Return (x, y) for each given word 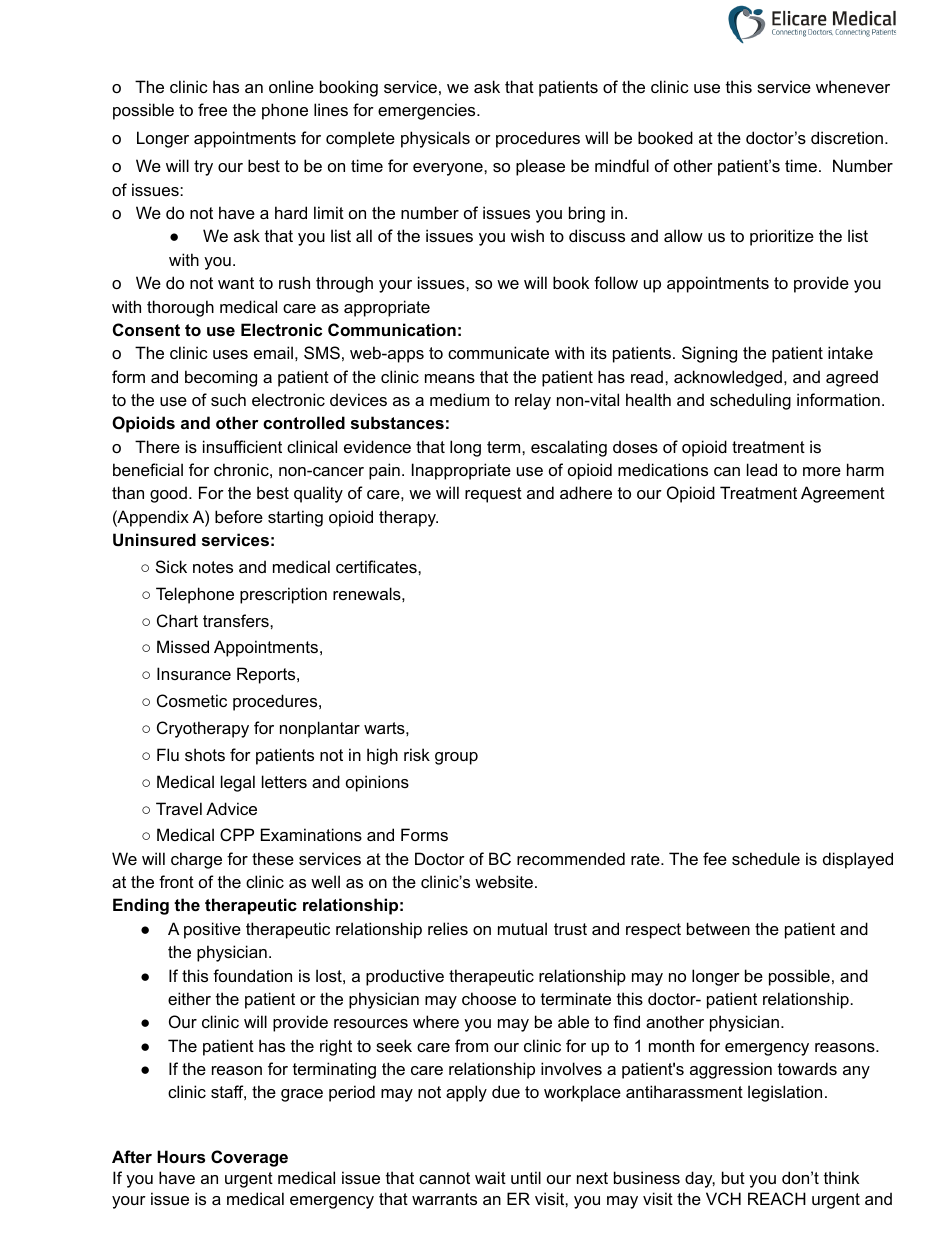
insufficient (242, 446)
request (493, 495)
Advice (231, 808)
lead (762, 469)
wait (490, 1177)
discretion (847, 137)
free (212, 109)
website (504, 881)
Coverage (249, 1158)
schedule (766, 858)
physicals (435, 139)
